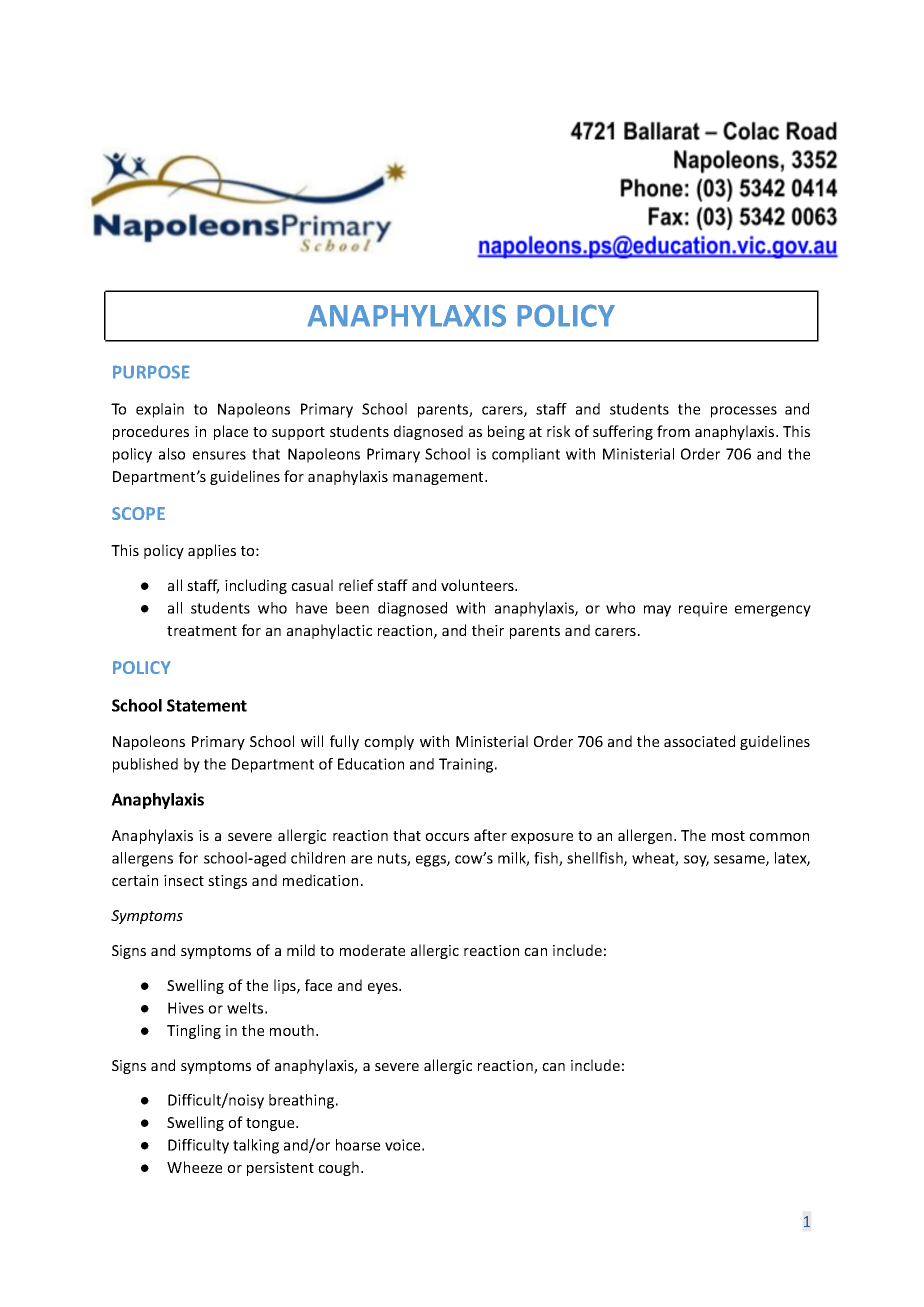  Describe the element at coordinates (227, 882) in the image. I see `stings` at that location.
